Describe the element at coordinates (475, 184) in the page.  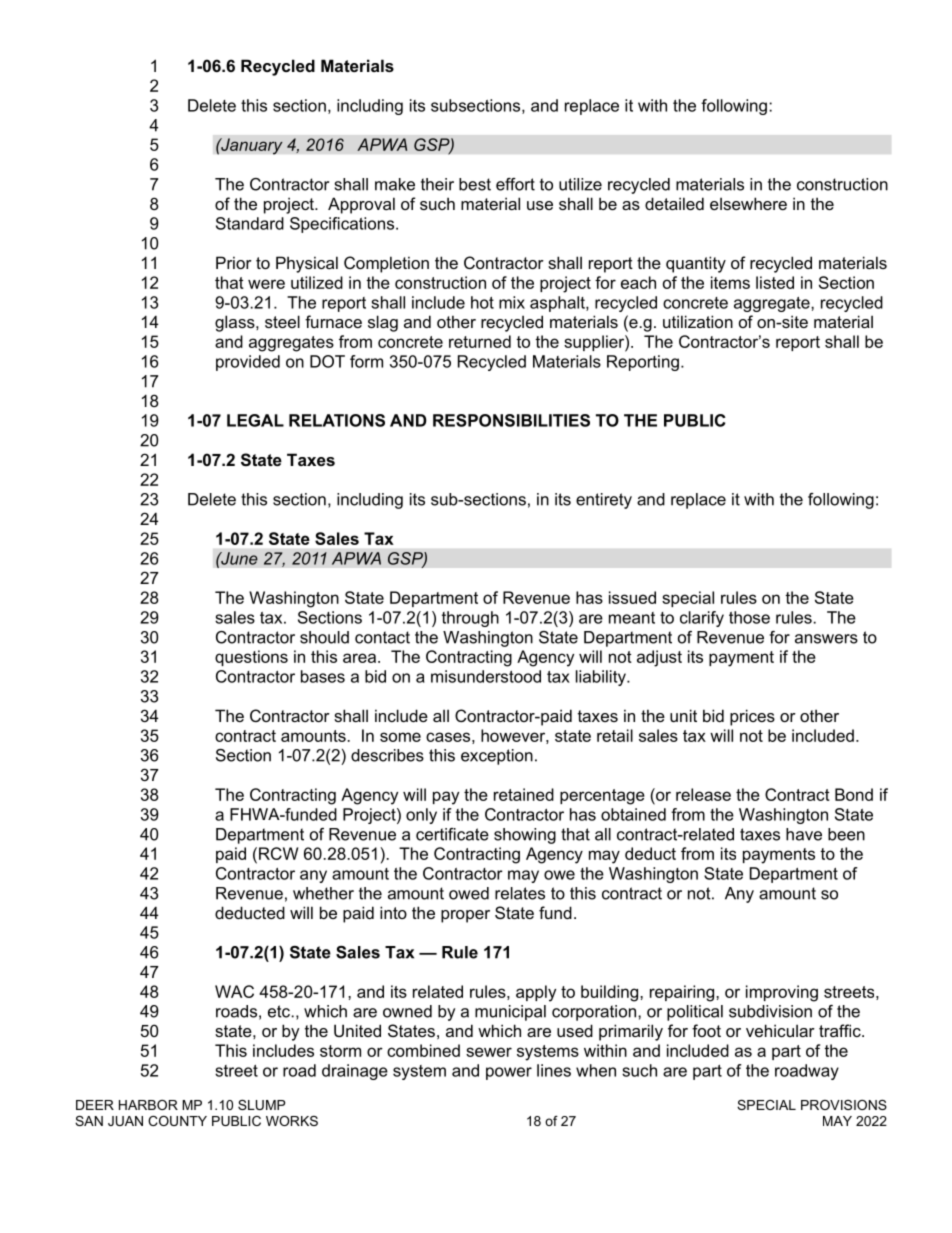
I see `best` at that location.
